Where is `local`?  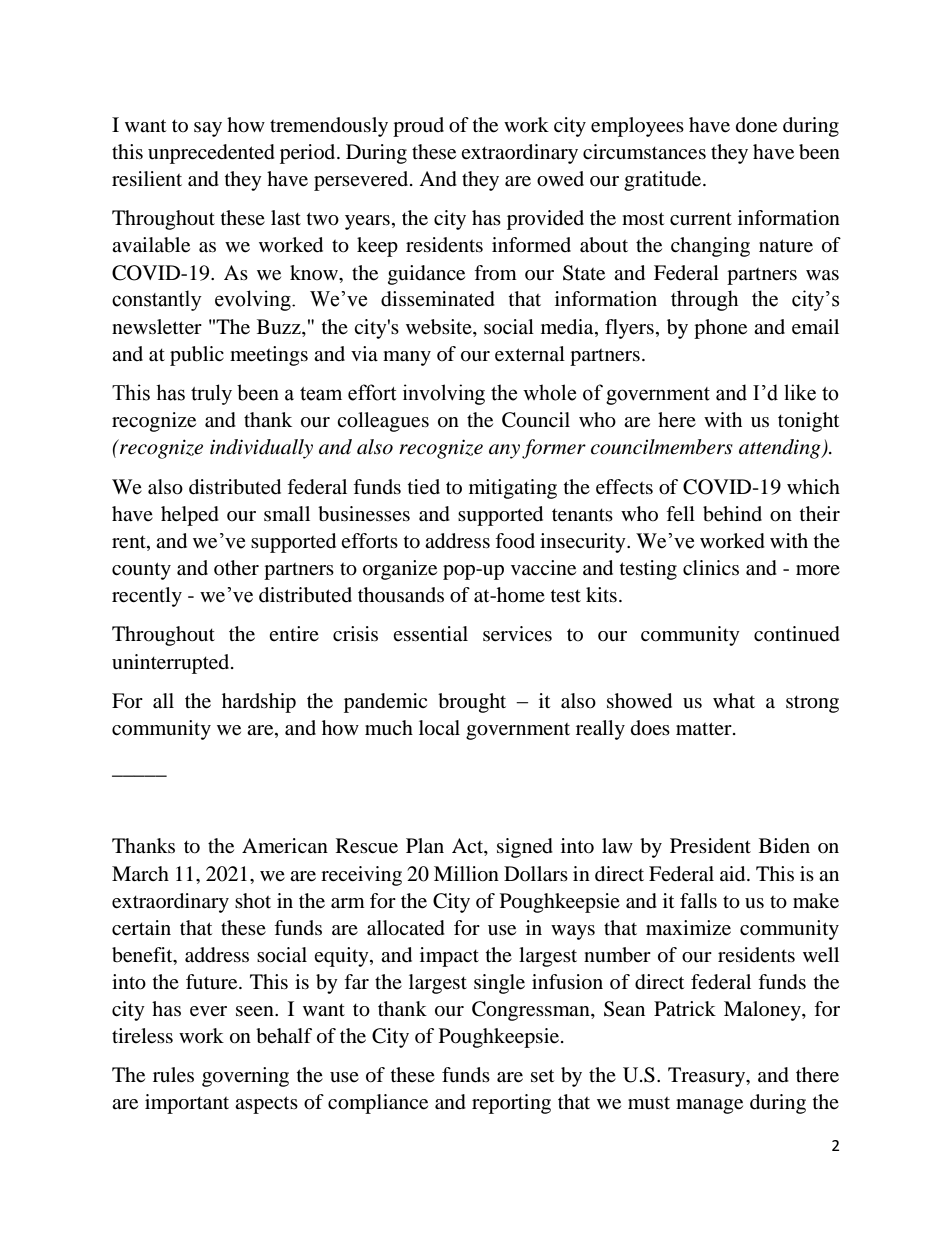 local is located at coordinates (439, 728).
